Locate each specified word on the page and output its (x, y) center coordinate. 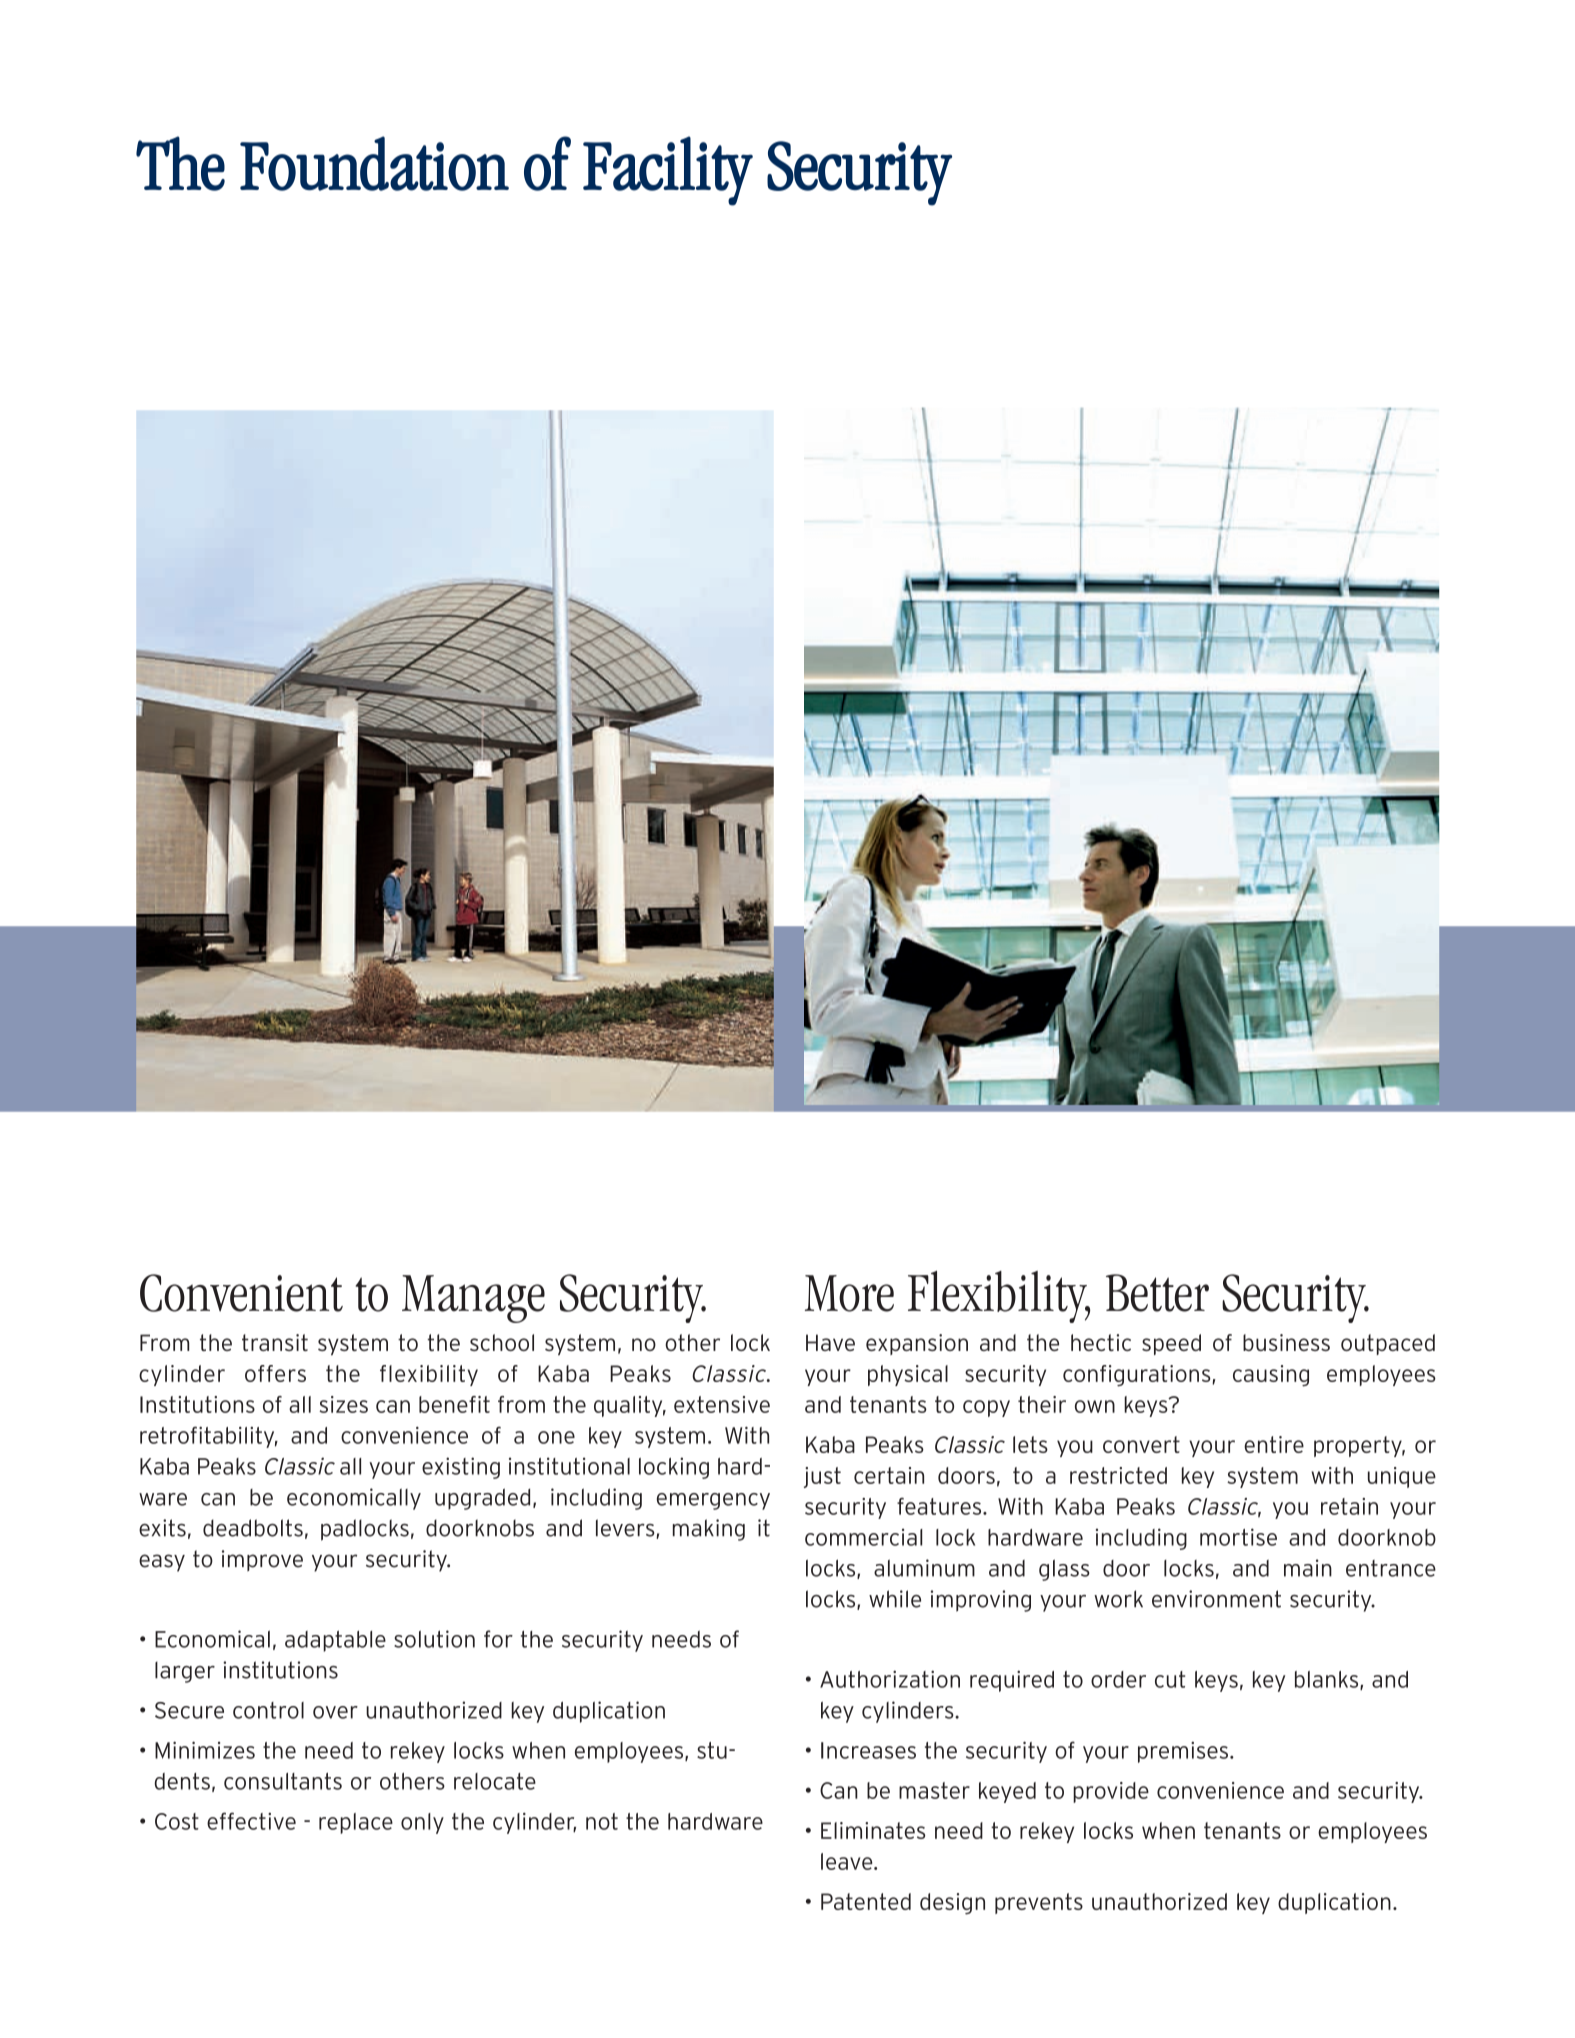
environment (1216, 1599)
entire (1274, 1444)
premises (1183, 1752)
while (895, 1599)
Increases (868, 1750)
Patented (866, 1901)
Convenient (241, 1293)
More (849, 1293)
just (822, 1477)
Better (1157, 1293)
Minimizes (205, 1750)
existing (461, 1468)
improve (262, 1560)
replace (356, 1823)
